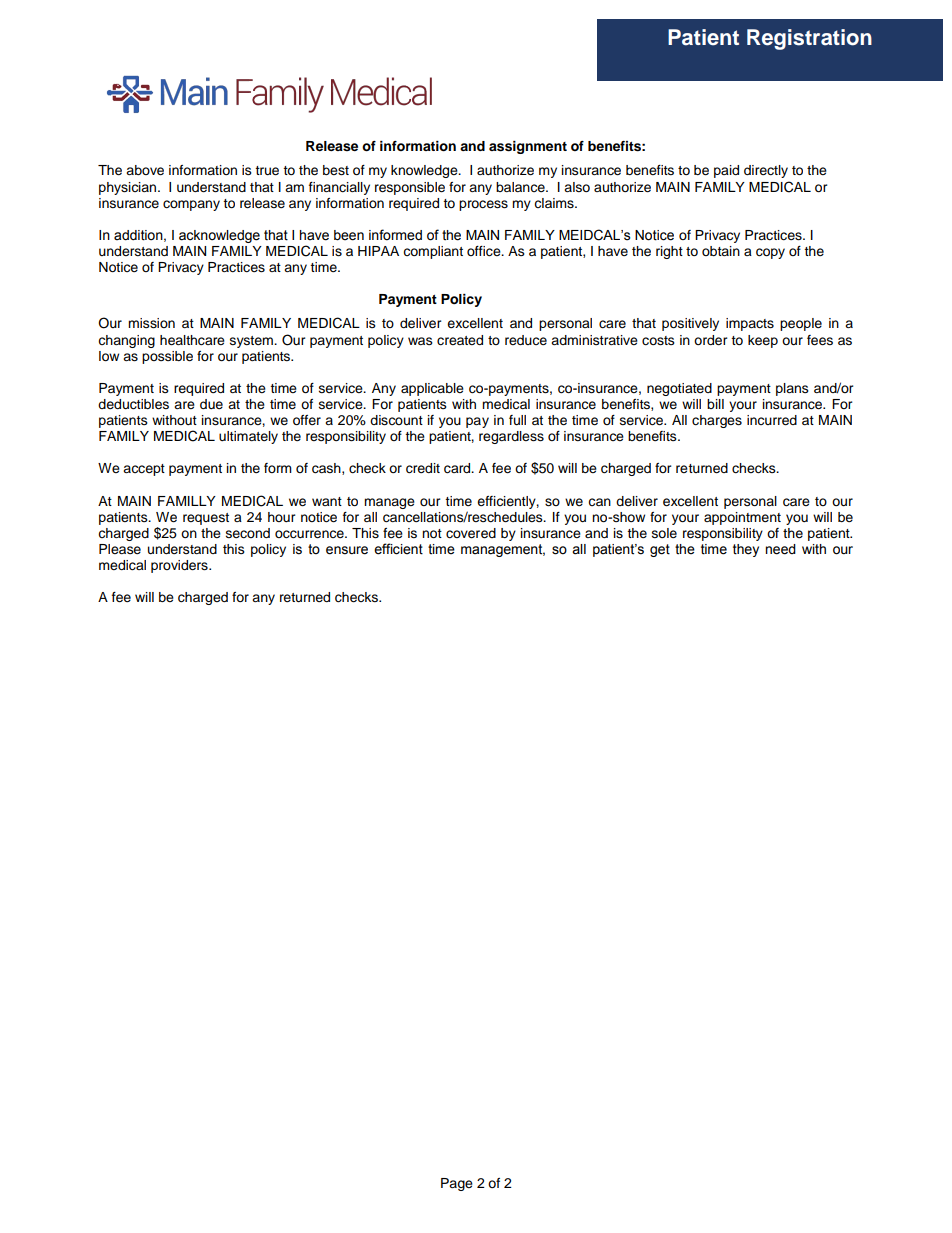  Describe the element at coordinates (180, 566) in the screenshot. I see `providers` at that location.
